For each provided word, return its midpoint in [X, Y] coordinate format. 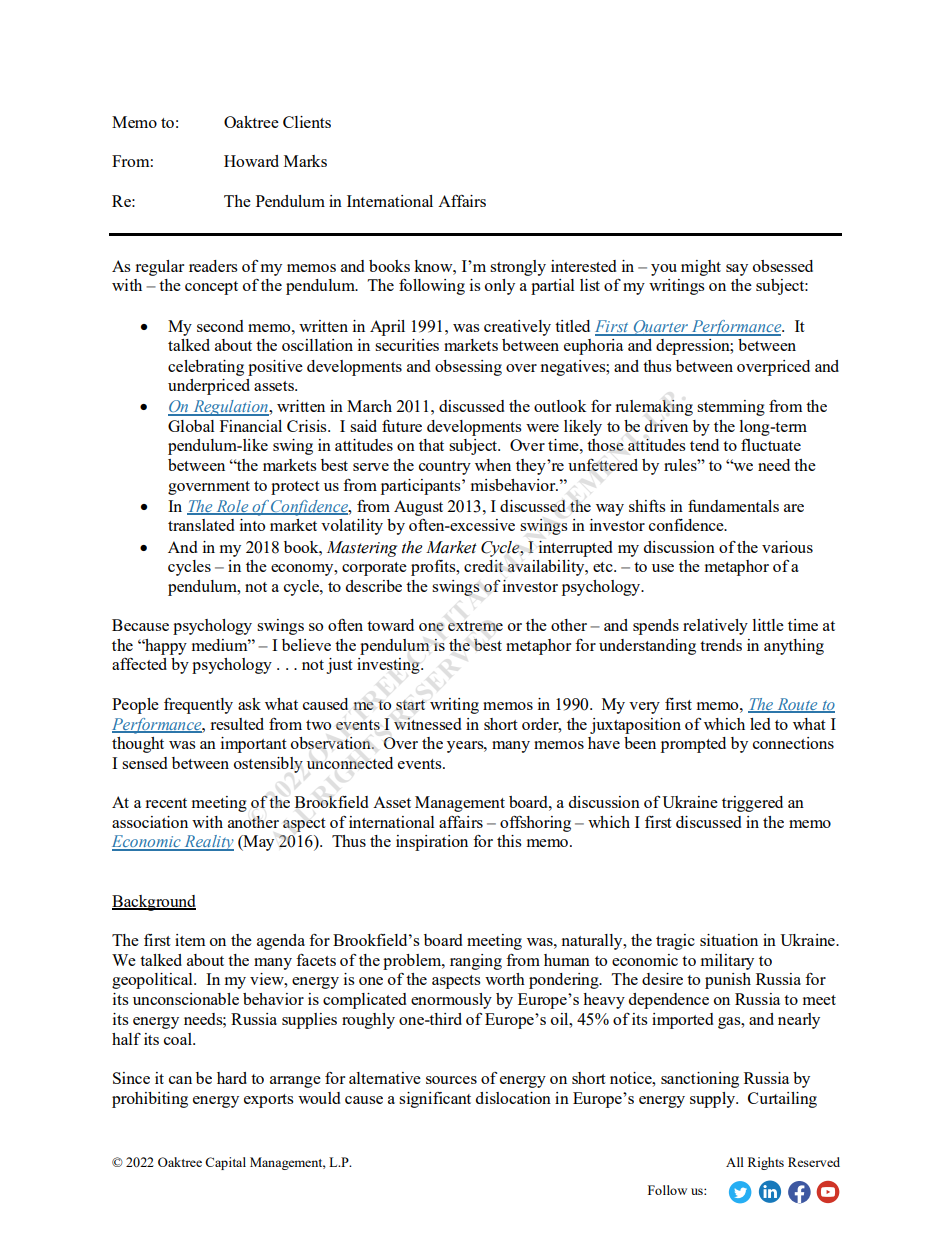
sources [451, 1080]
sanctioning [700, 1080]
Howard [251, 161]
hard [232, 1078]
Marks [305, 161]
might [701, 268]
